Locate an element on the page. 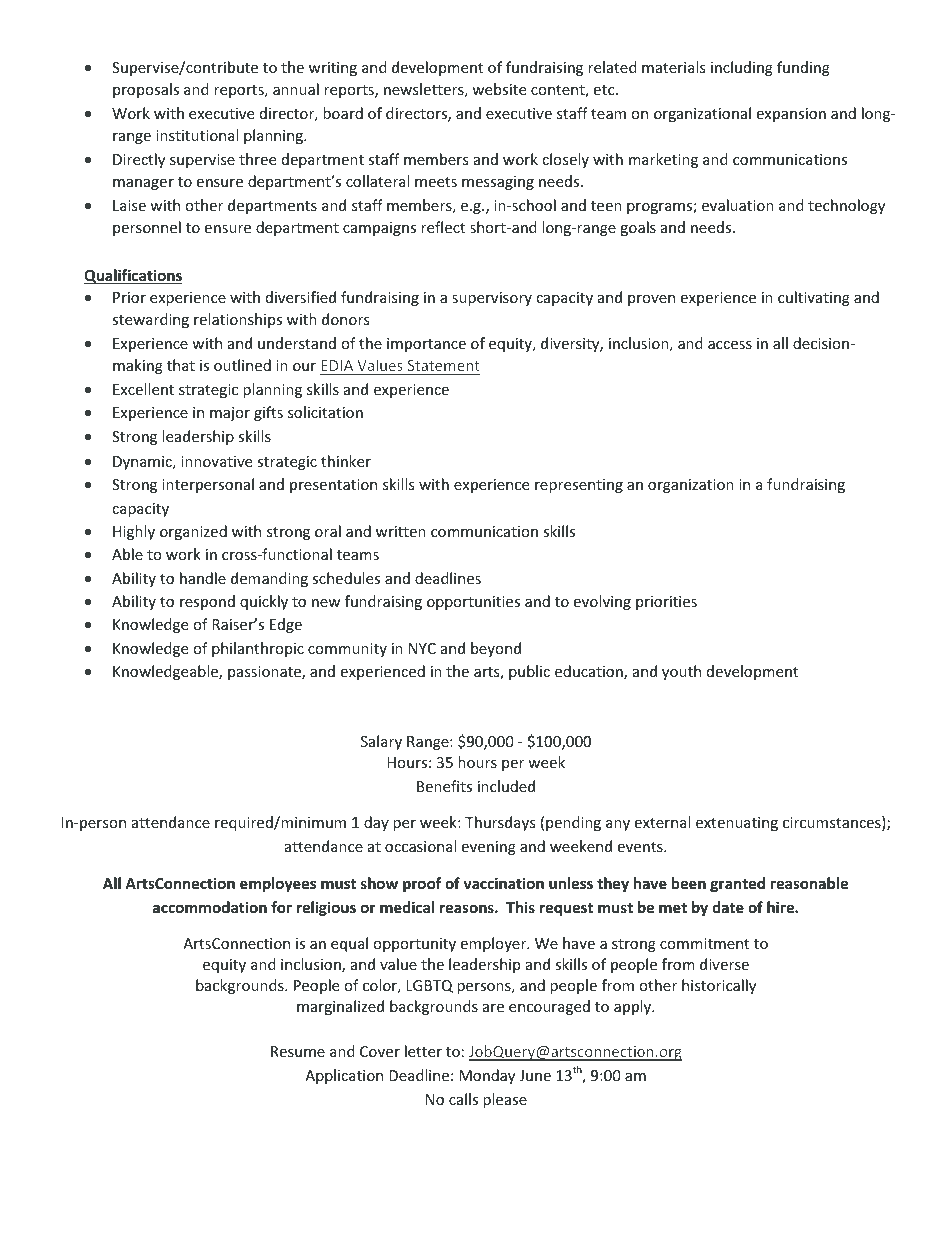 This page has width=952, height=1233. Monday is located at coordinates (487, 1076).
